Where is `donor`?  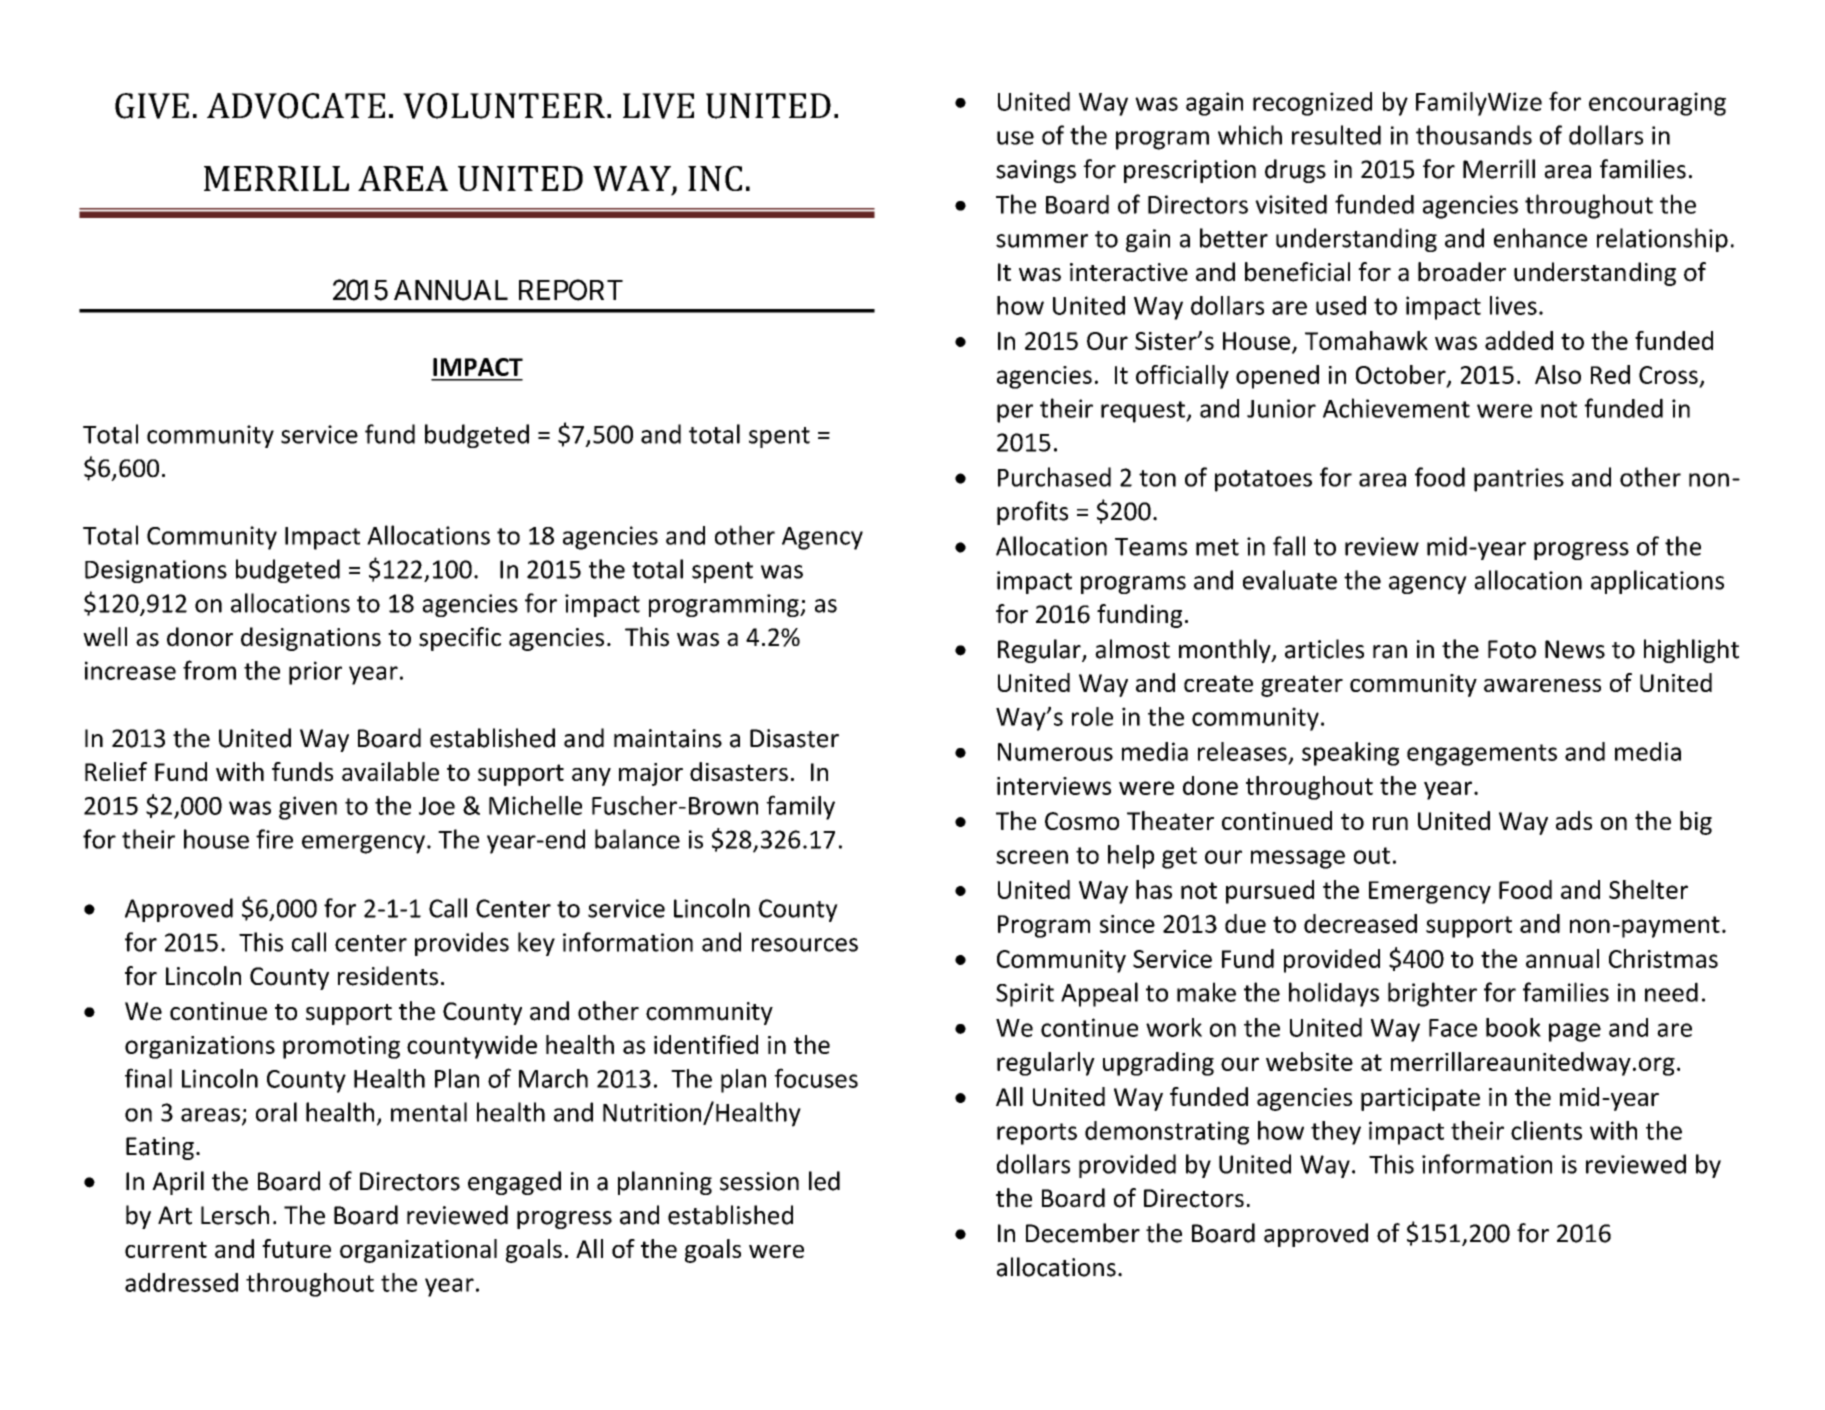
donor is located at coordinates (200, 637).
